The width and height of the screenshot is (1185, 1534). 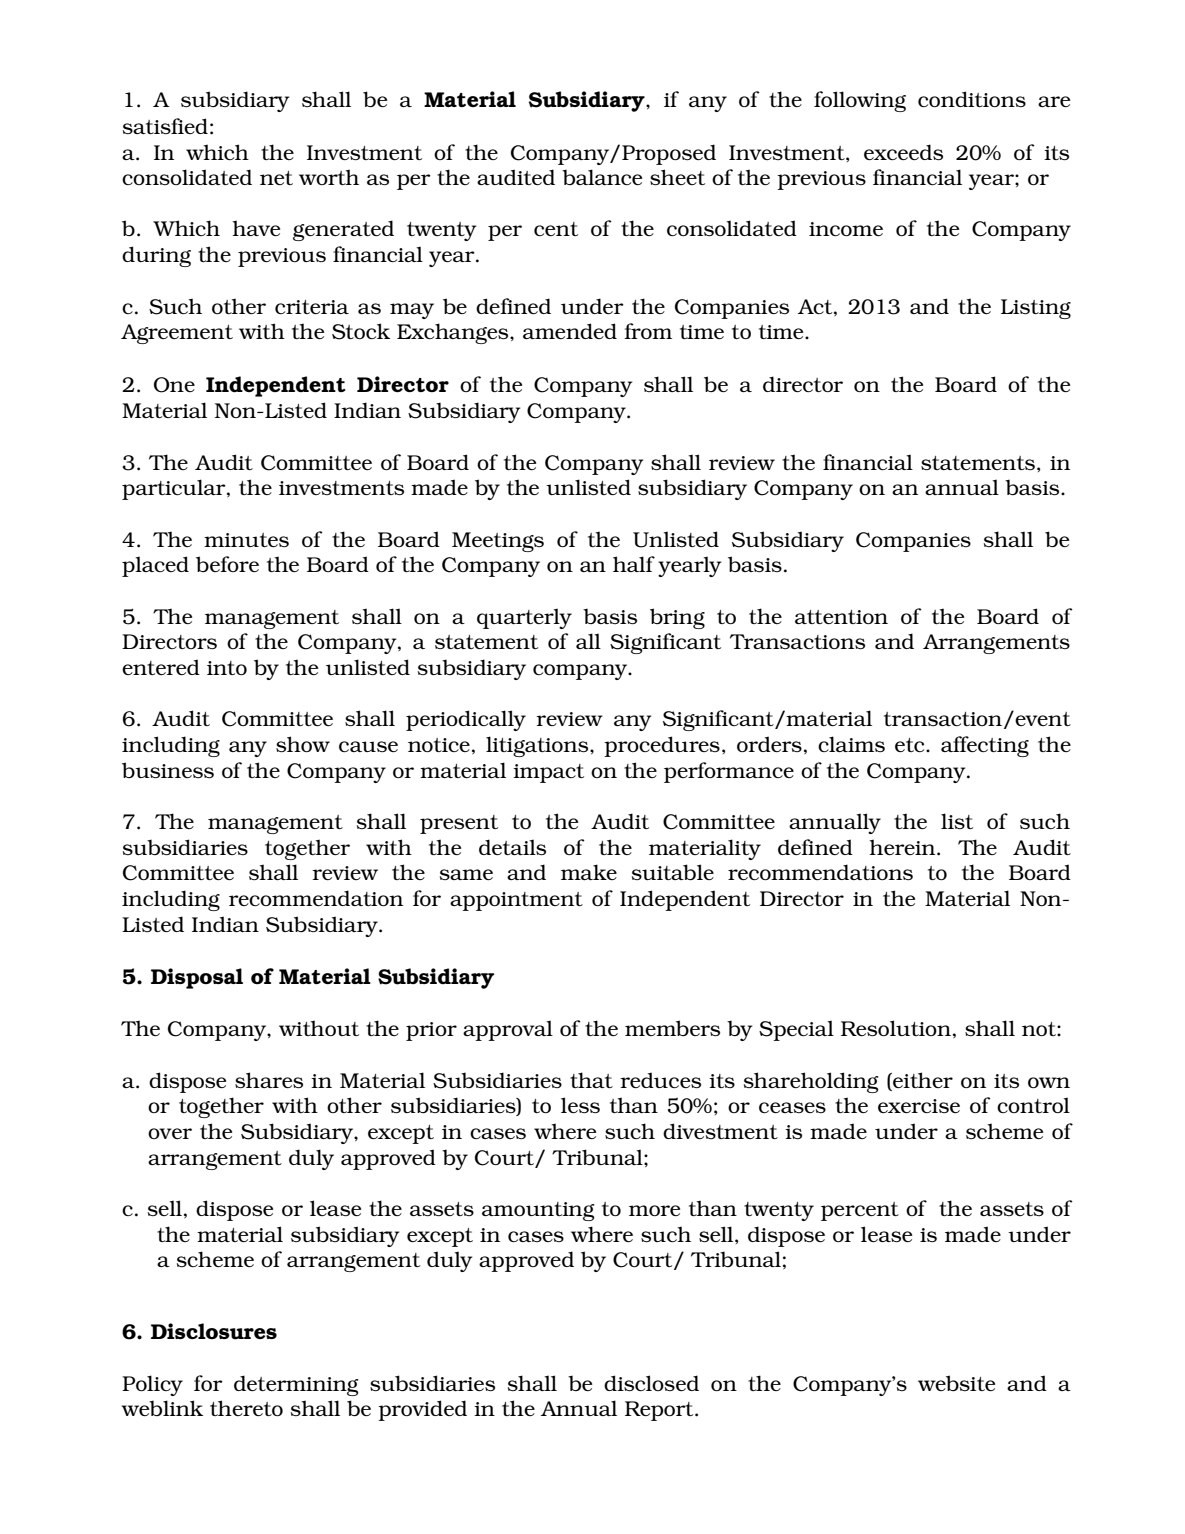 What do you see at coordinates (841, 617) in the screenshot?
I see `attention` at bounding box center [841, 617].
